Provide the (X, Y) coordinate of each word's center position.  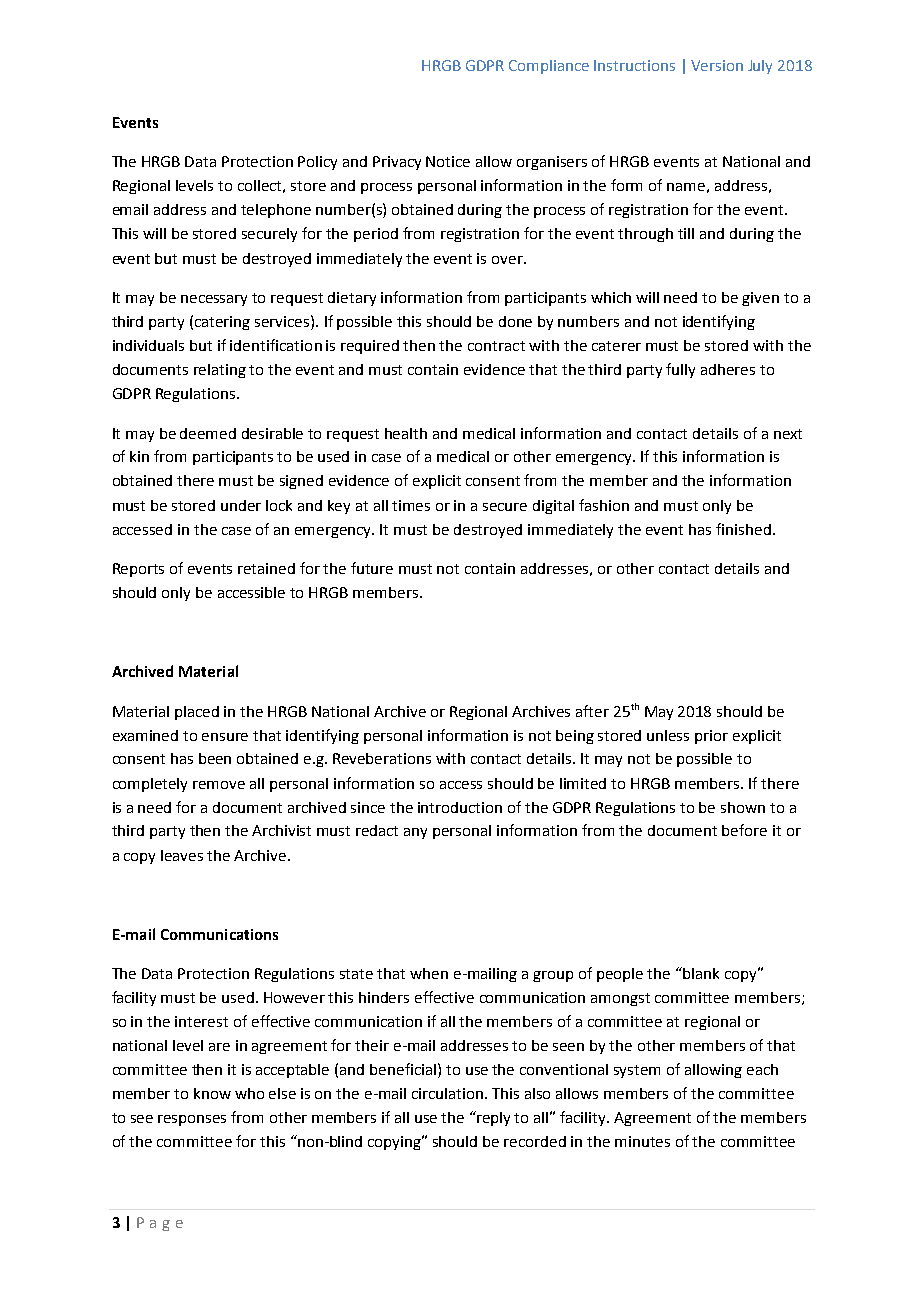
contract (496, 346)
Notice (448, 161)
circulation (449, 1093)
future (372, 568)
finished (743, 529)
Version (717, 65)
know (212, 1093)
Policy (317, 163)
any (415, 833)
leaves (182, 855)
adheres (728, 369)
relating (220, 371)
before (744, 830)
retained (266, 568)
